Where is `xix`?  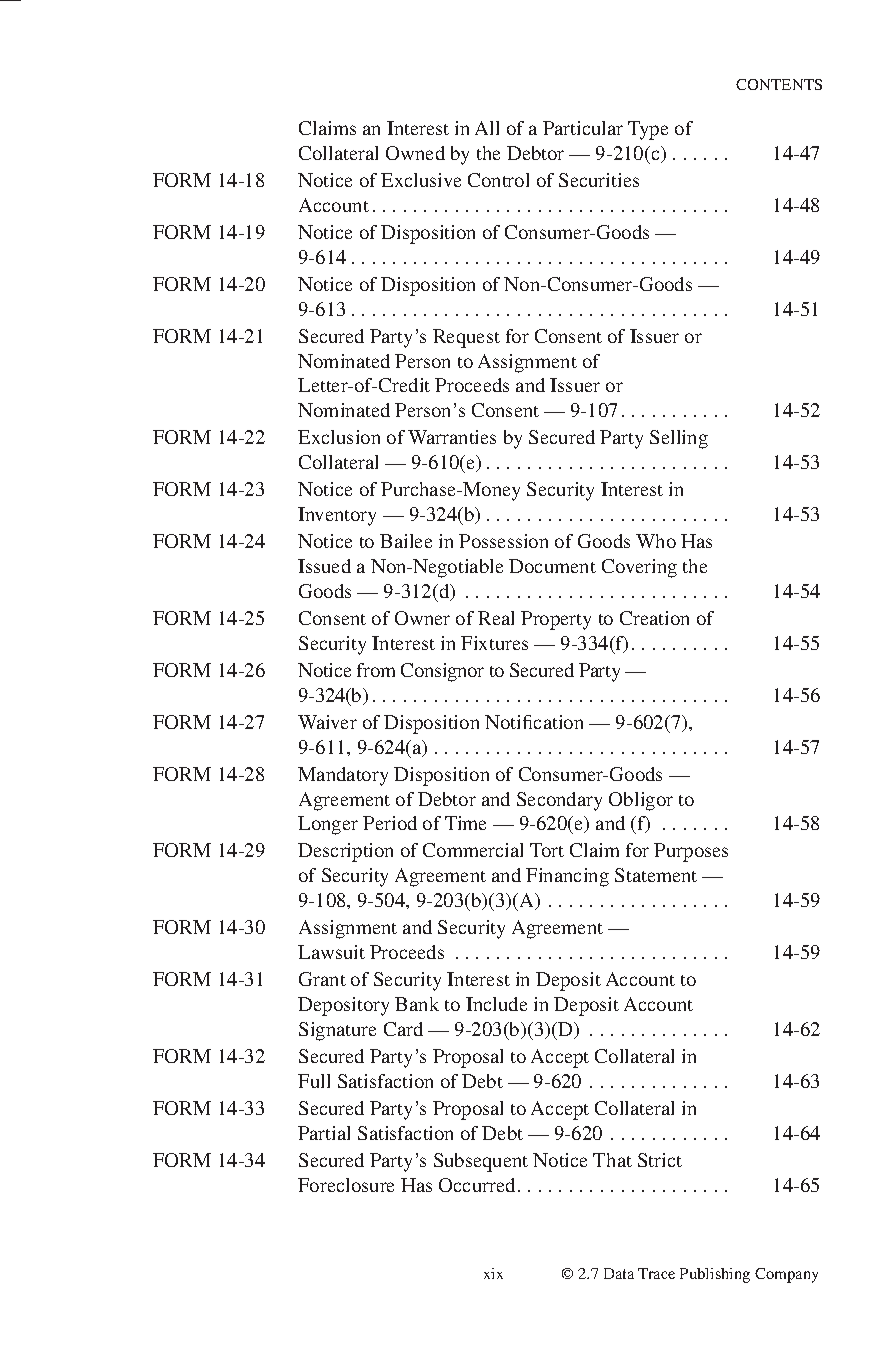
xix is located at coordinates (493, 1273).
